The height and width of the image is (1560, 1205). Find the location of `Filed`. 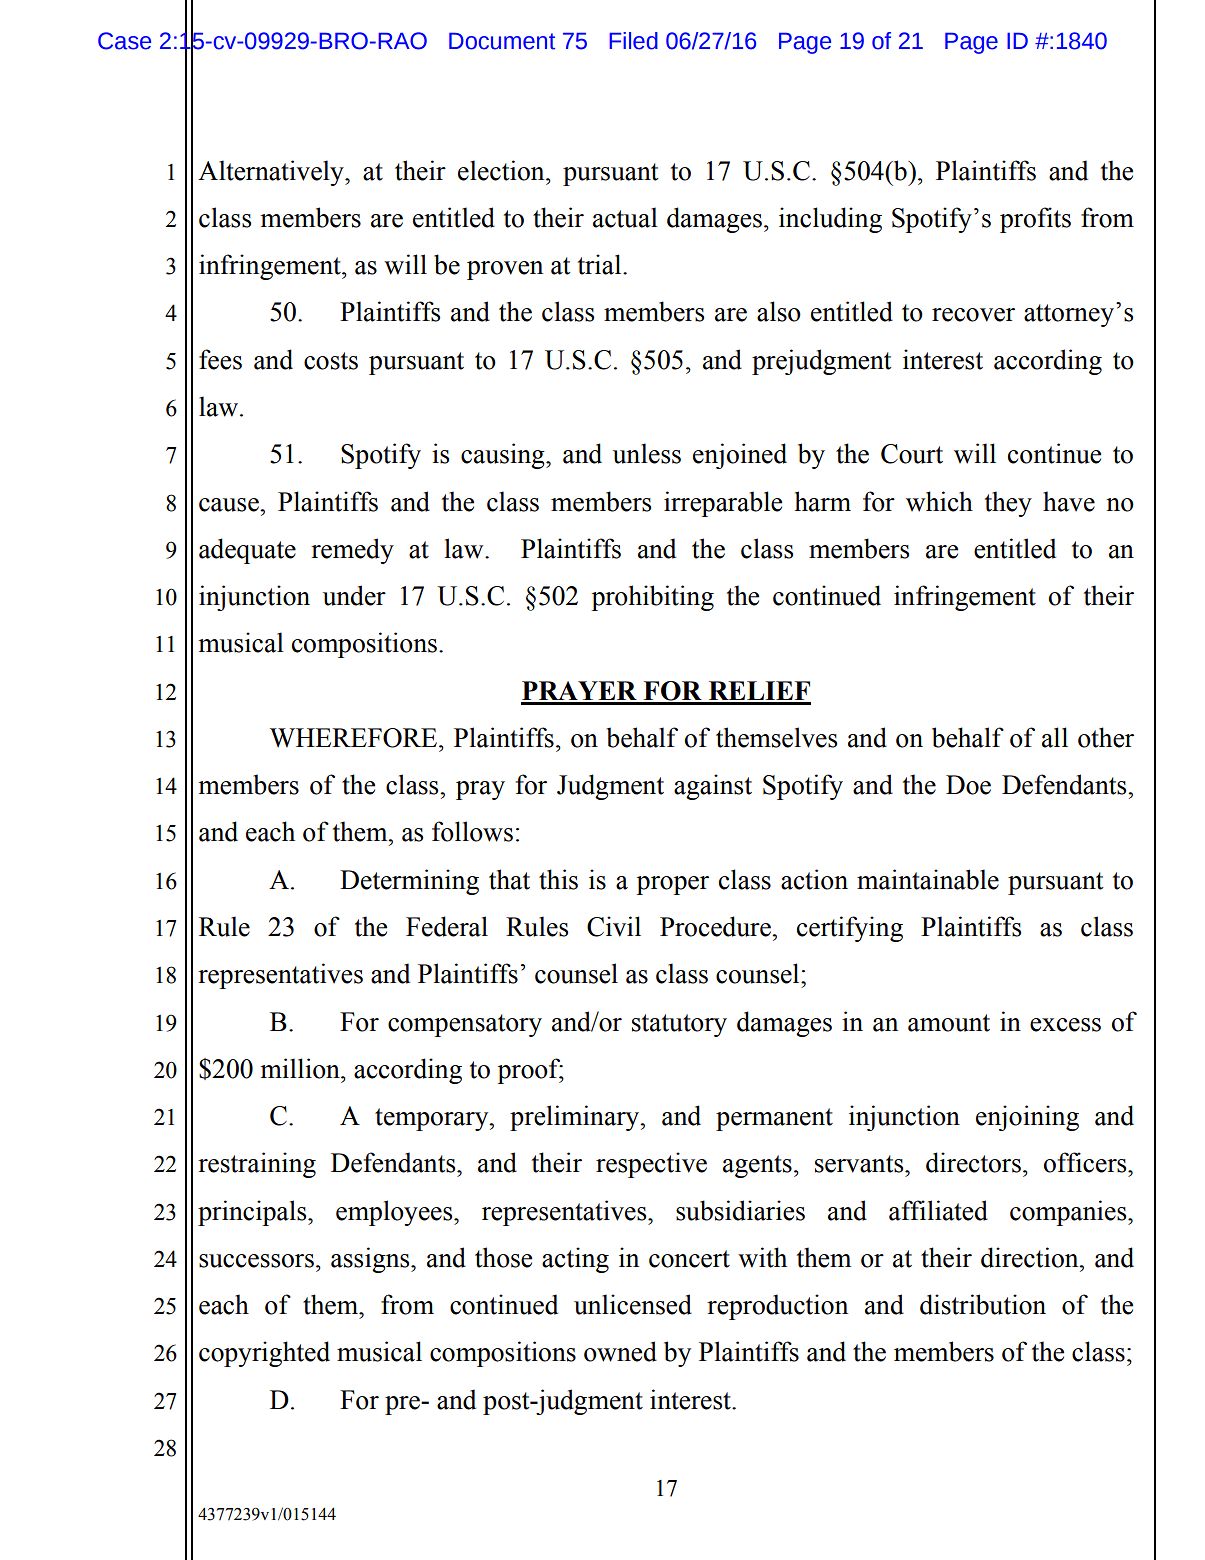

Filed is located at coordinates (634, 41).
